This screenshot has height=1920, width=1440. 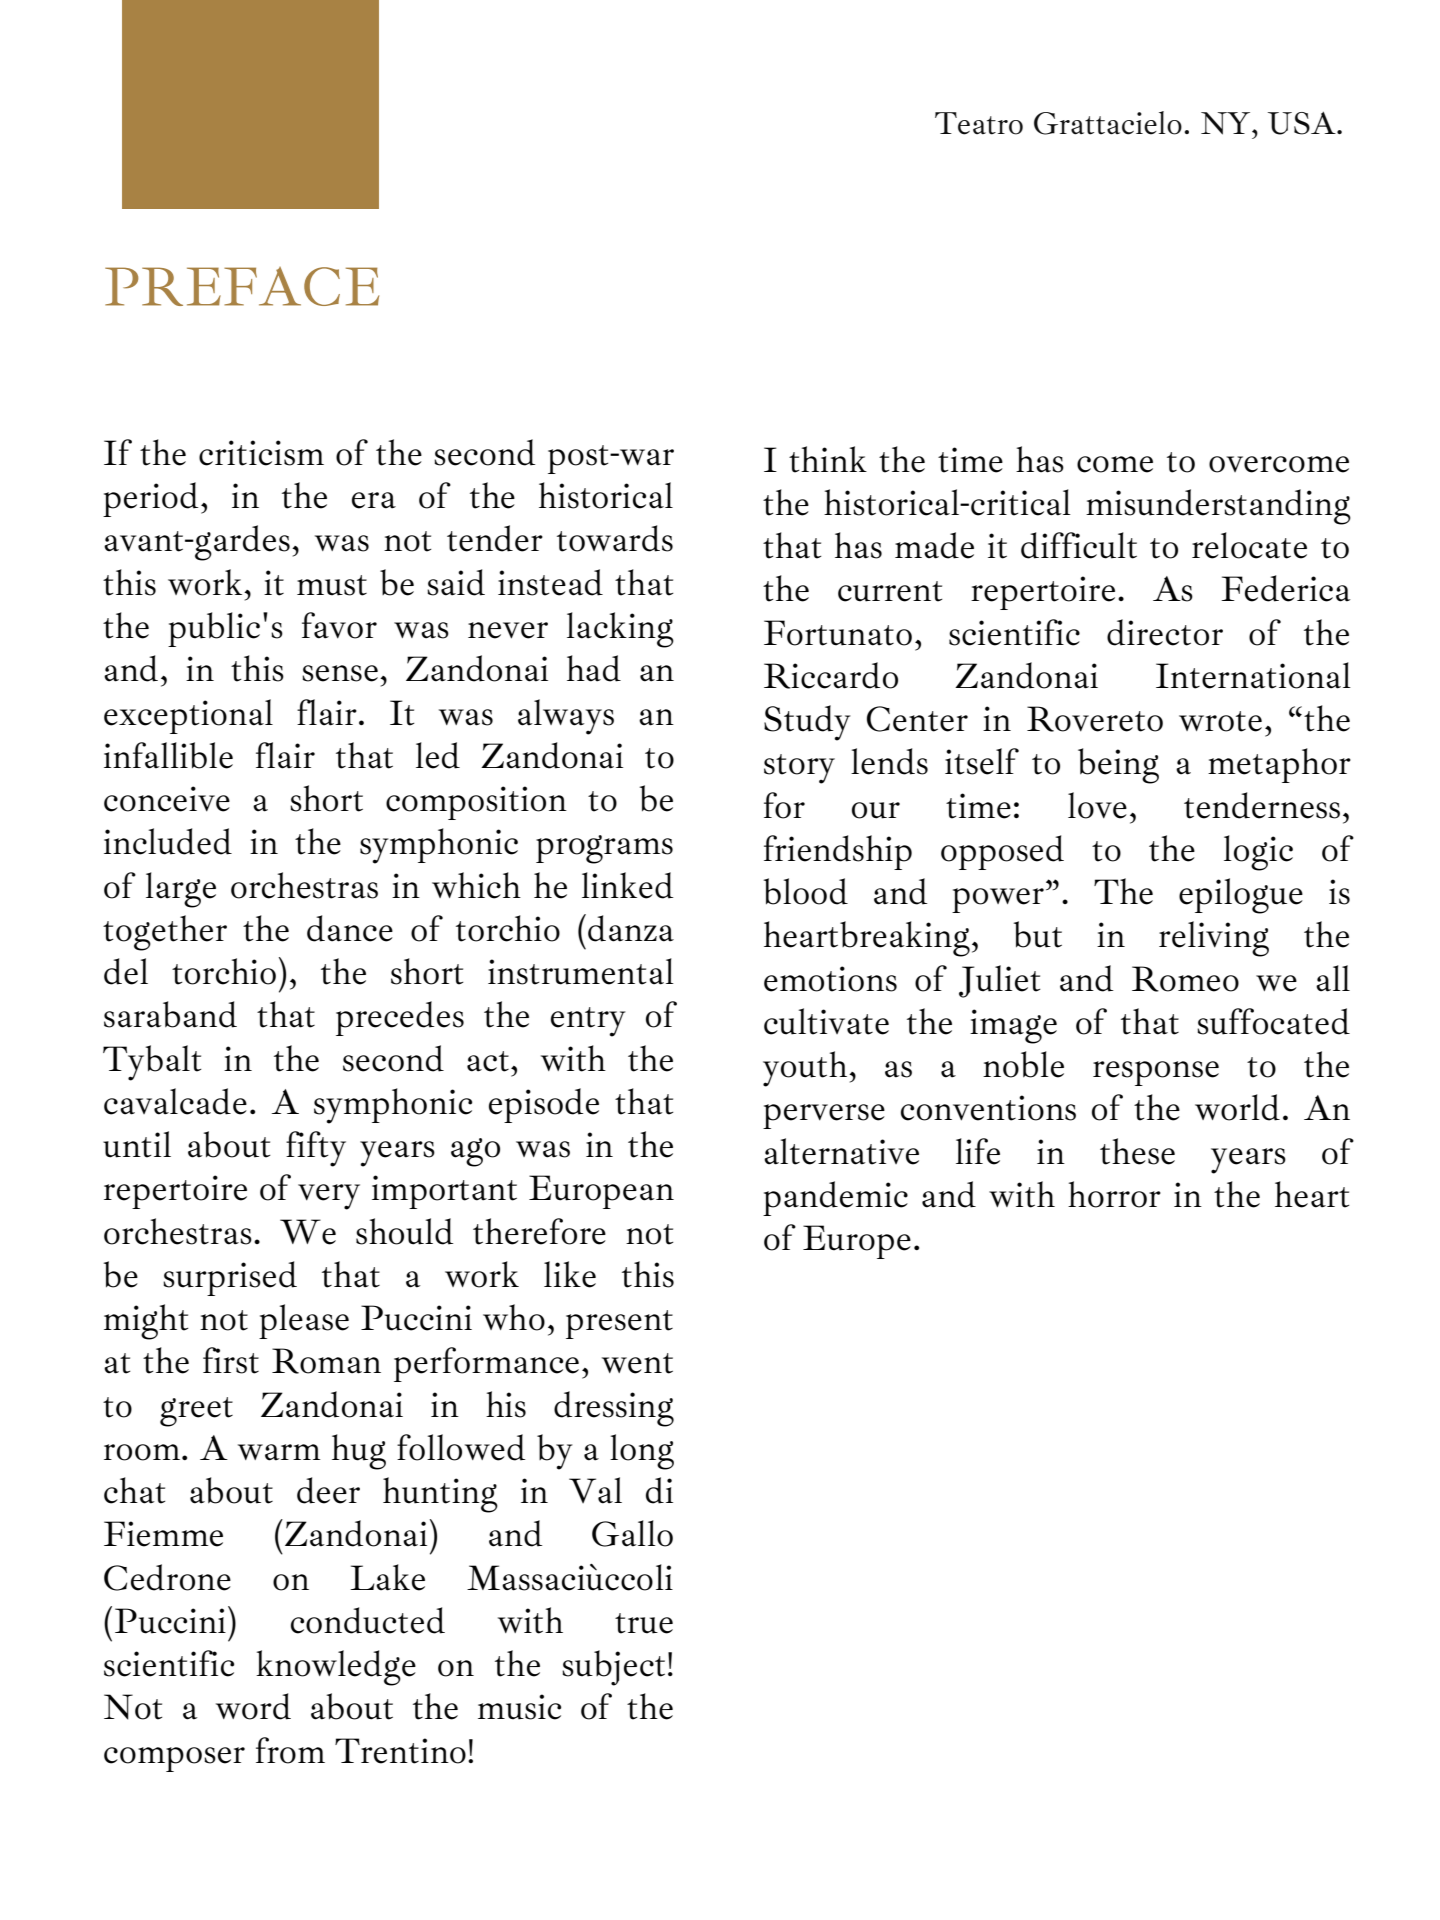 What do you see at coordinates (613, 1668) in the screenshot?
I see `subject` at bounding box center [613, 1668].
